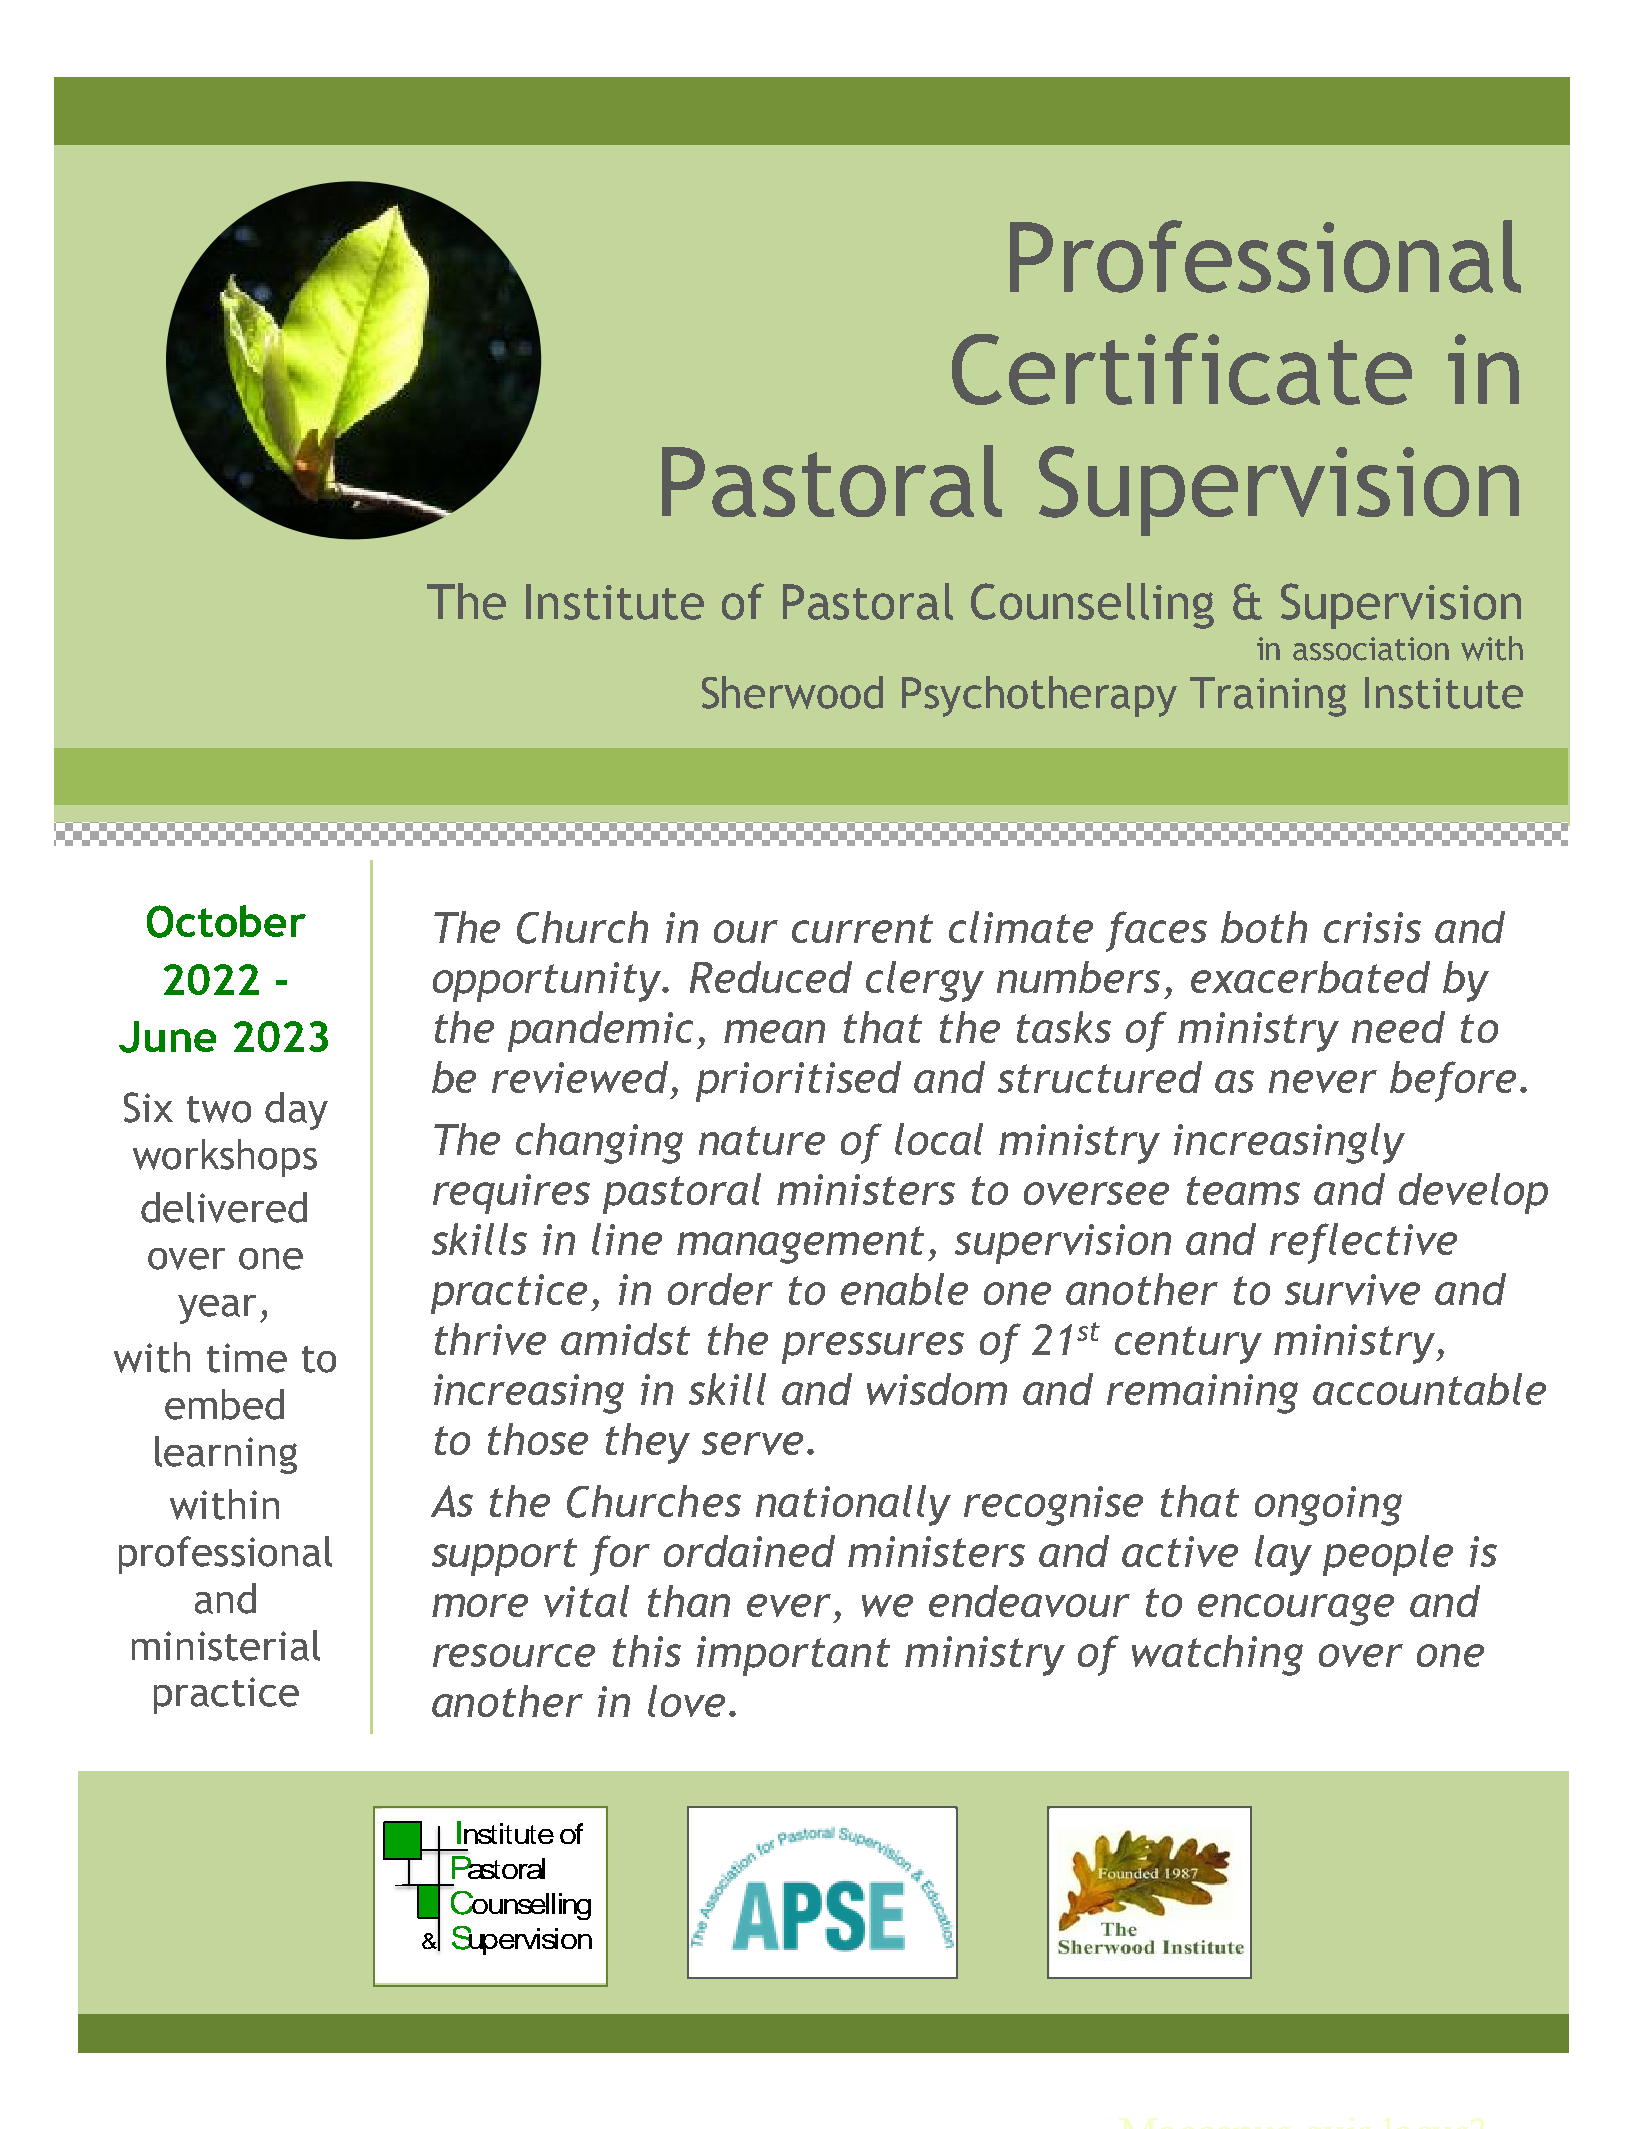 The image size is (1645, 2129). I want to click on Psychotherapy, so click(1039, 696).
